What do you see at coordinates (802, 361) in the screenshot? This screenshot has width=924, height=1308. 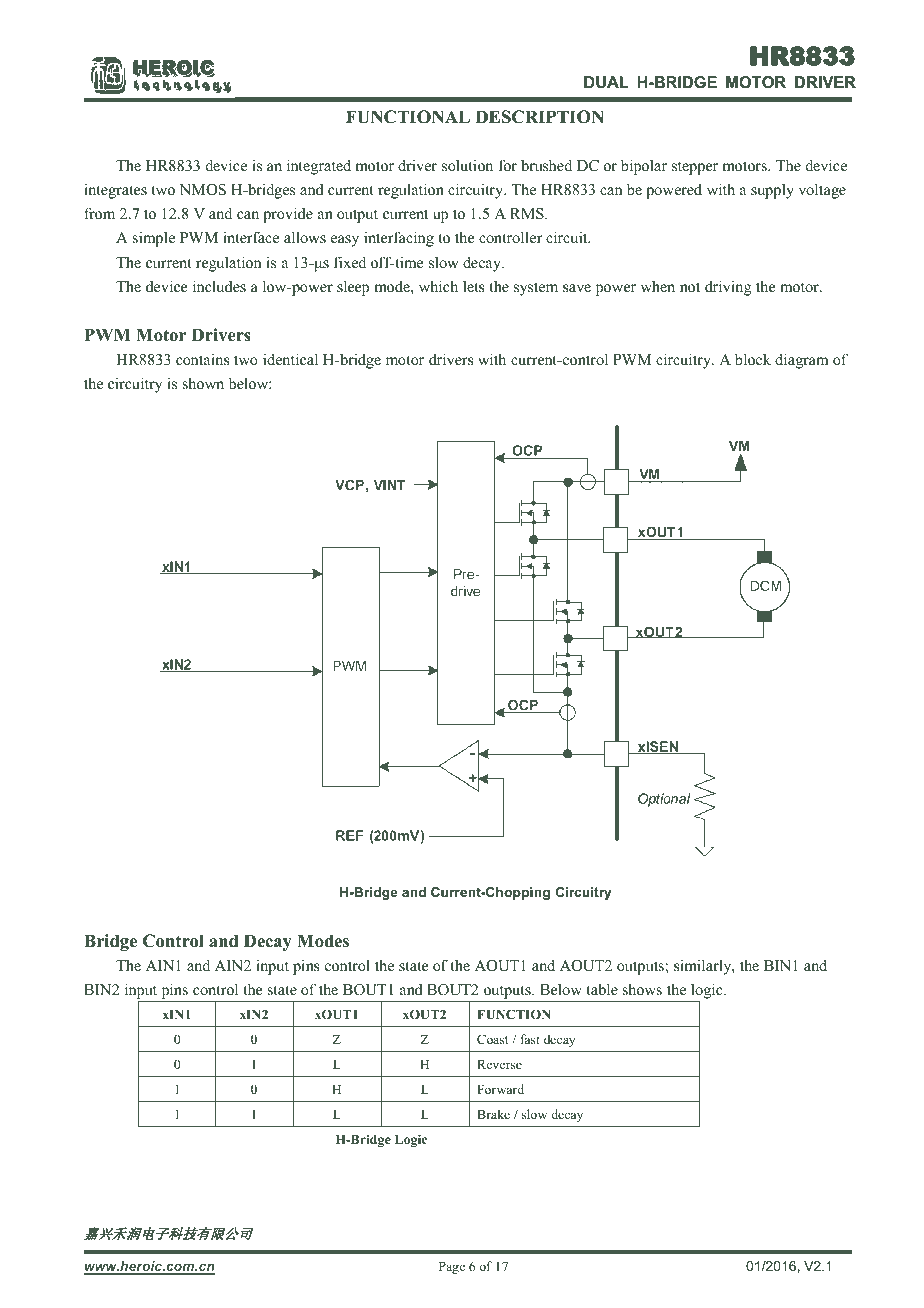 I see `diagram` at bounding box center [802, 361].
